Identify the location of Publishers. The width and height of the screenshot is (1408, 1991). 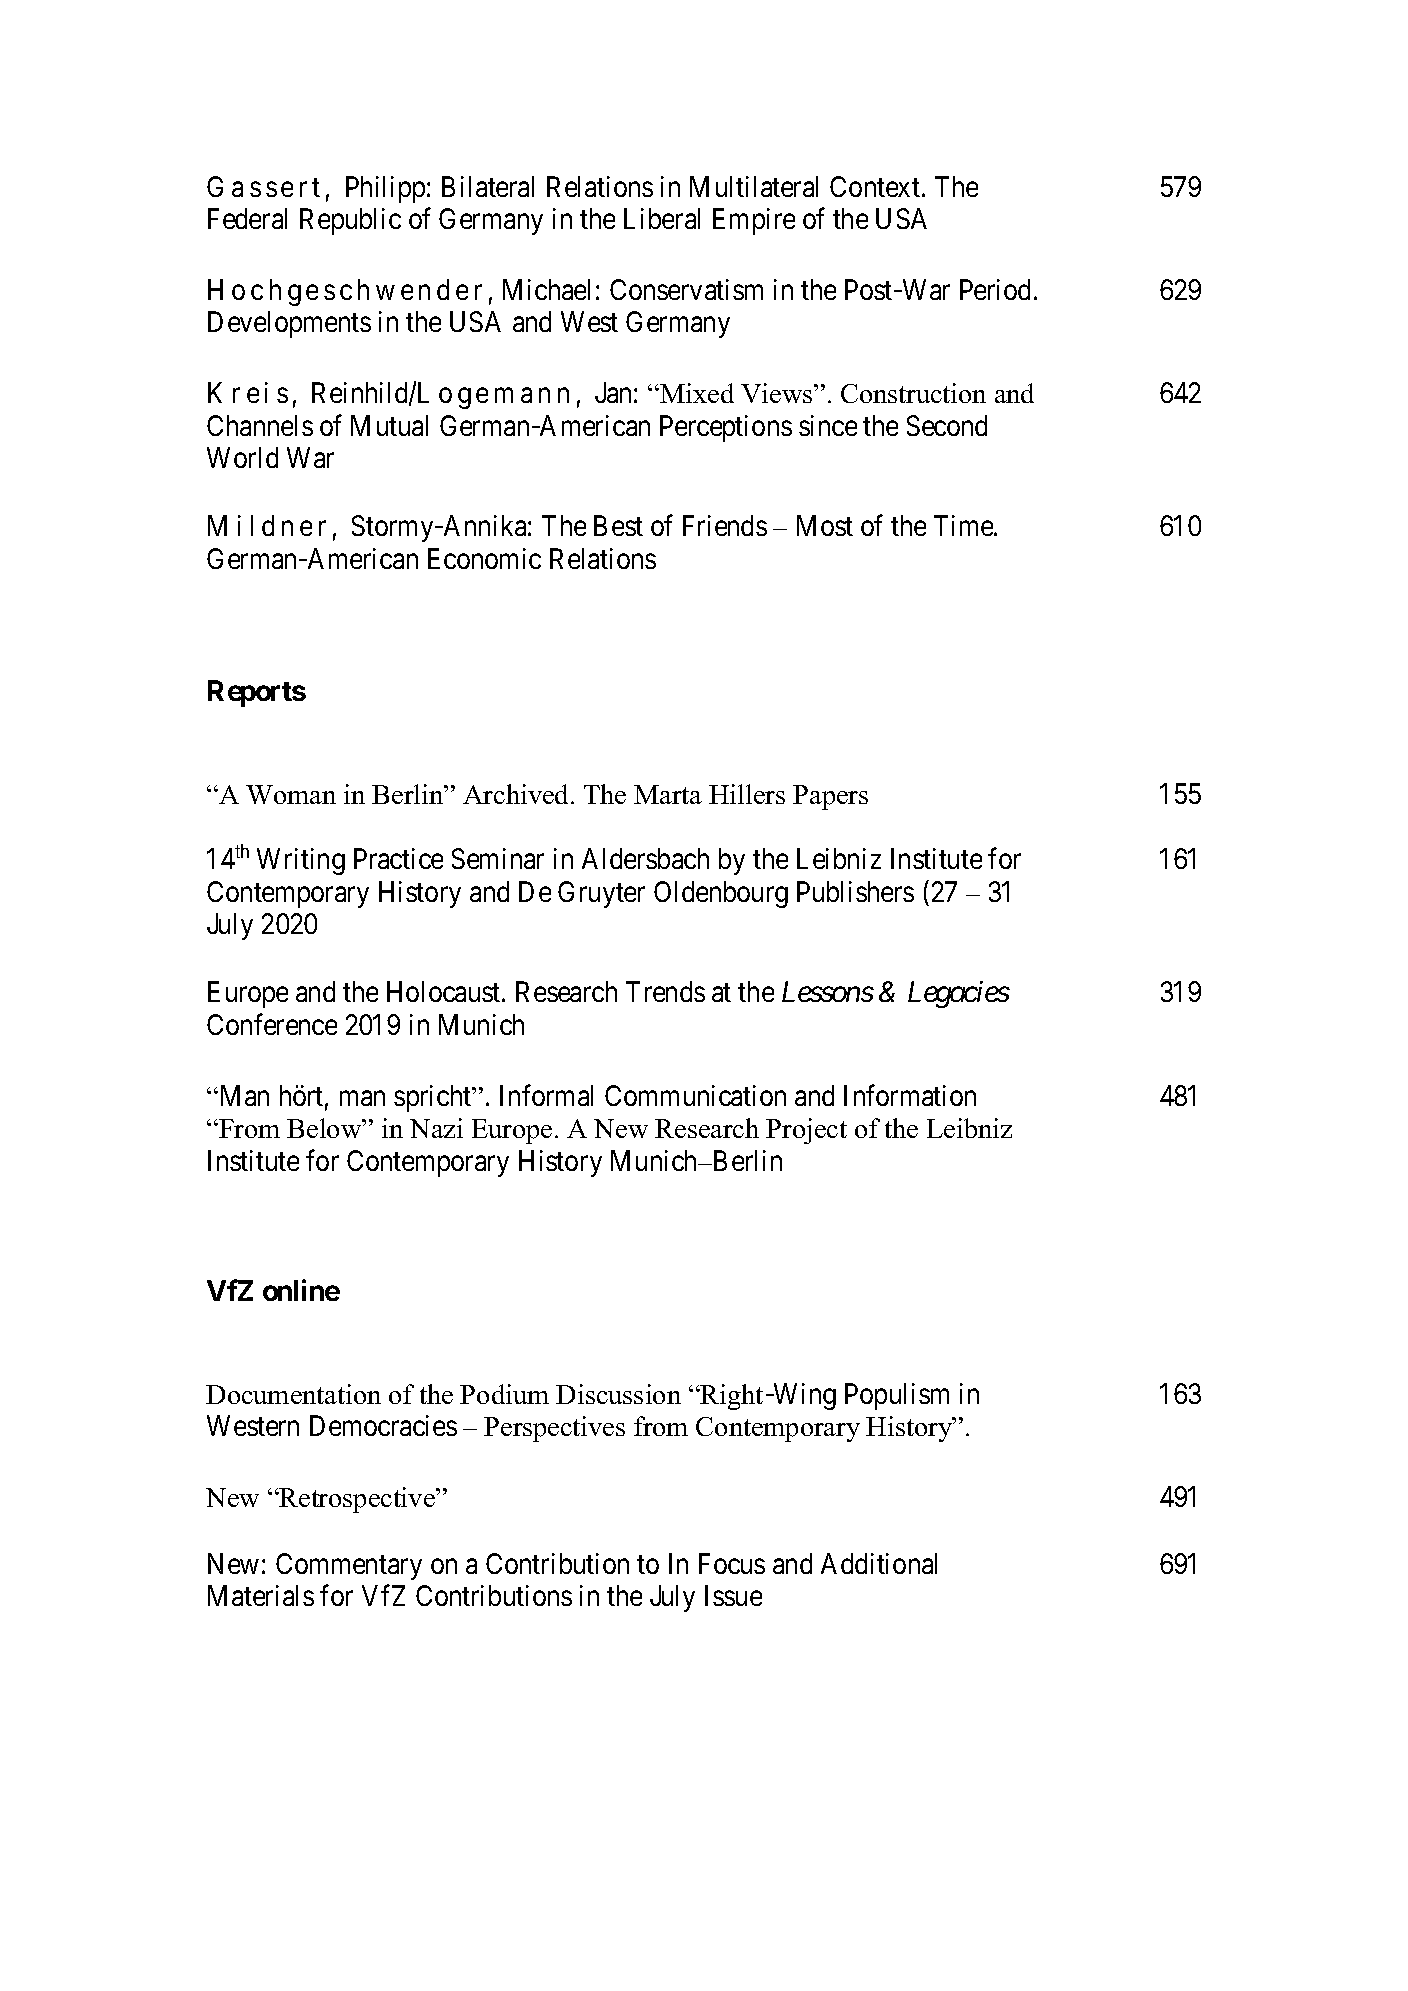
(855, 891).
